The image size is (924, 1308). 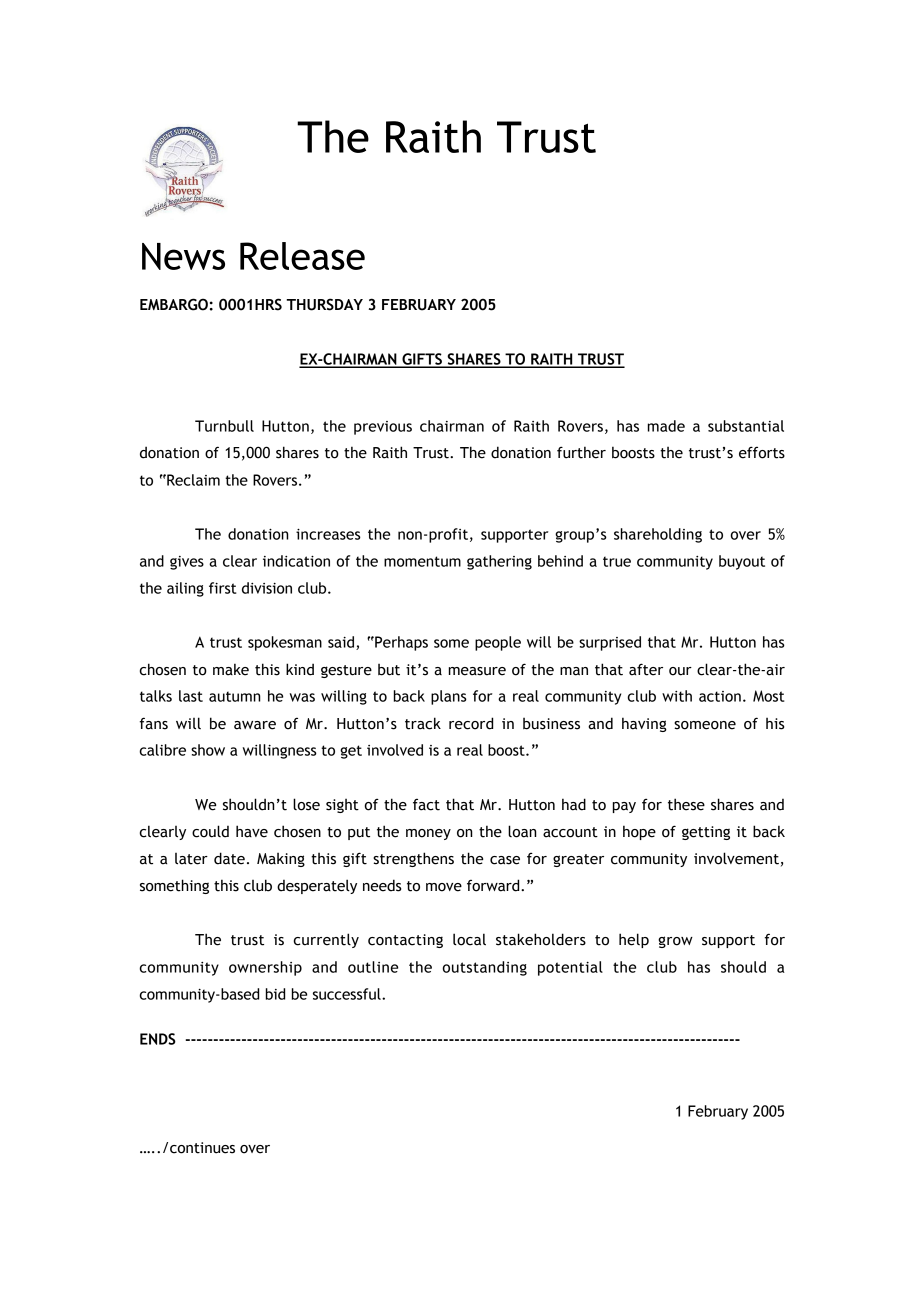 I want to click on autumn, so click(x=235, y=696).
